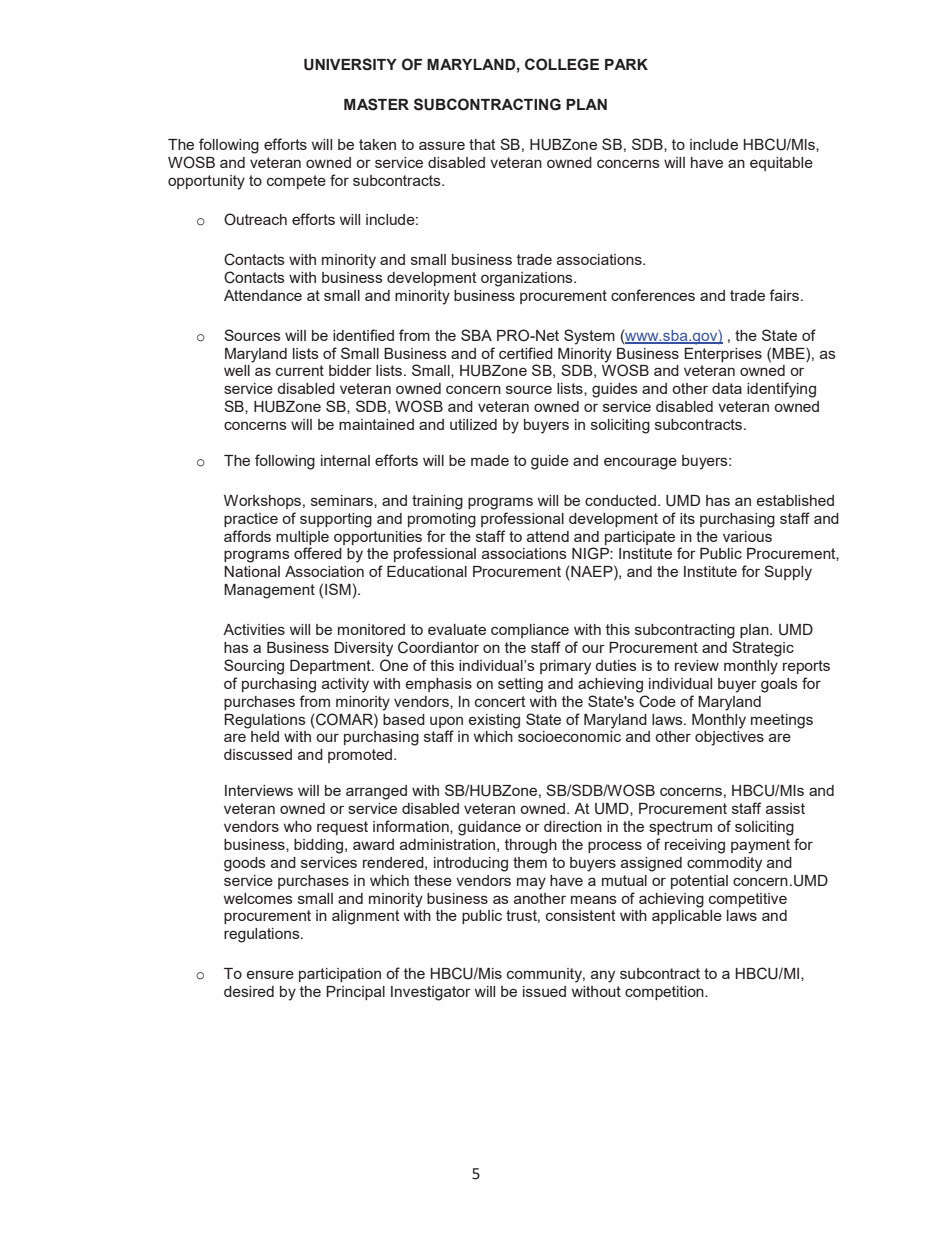  Describe the element at coordinates (494, 721) in the image. I see `existing` at that location.
